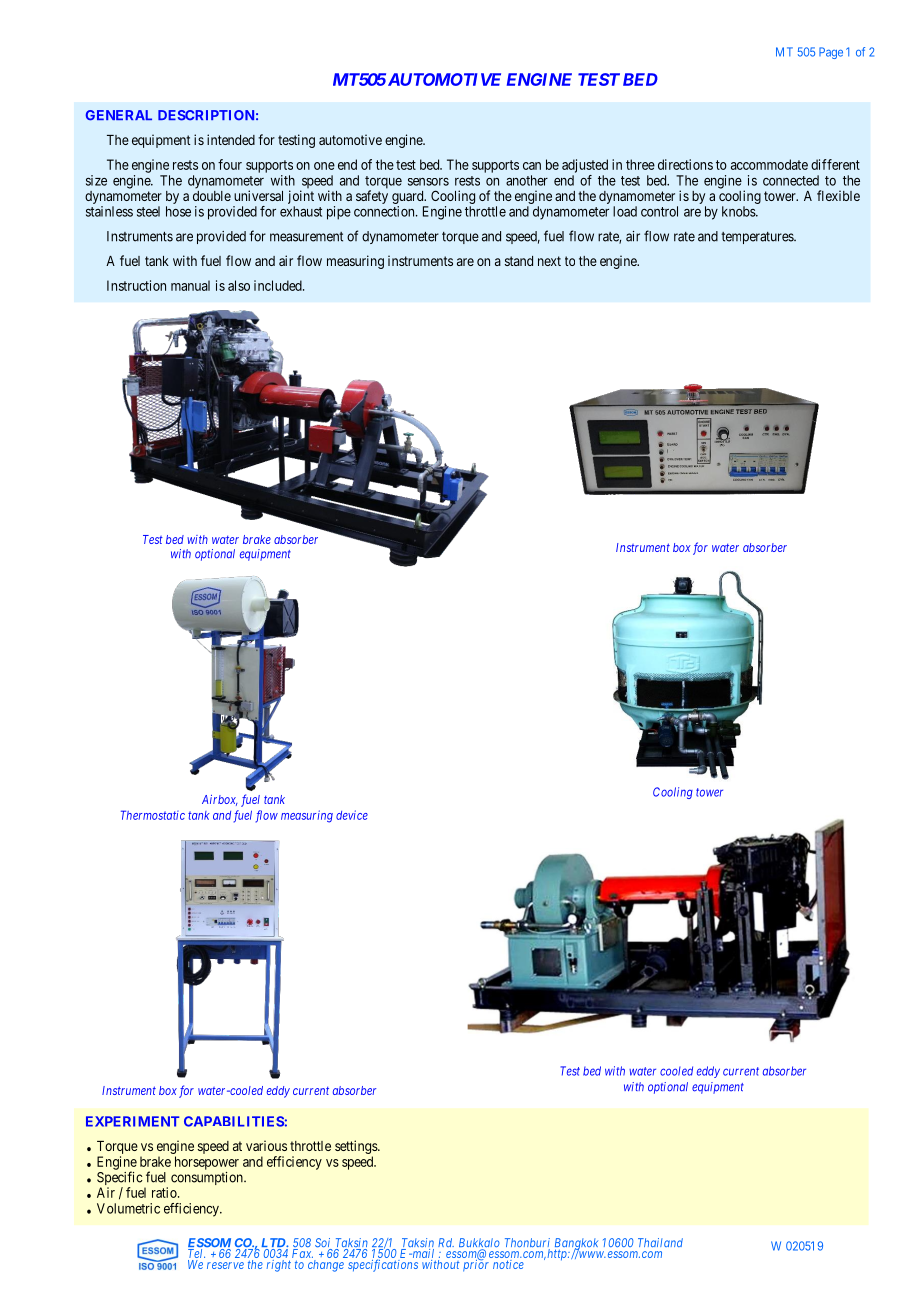 The image size is (924, 1308). I want to click on GENERAL, so click(119, 115).
